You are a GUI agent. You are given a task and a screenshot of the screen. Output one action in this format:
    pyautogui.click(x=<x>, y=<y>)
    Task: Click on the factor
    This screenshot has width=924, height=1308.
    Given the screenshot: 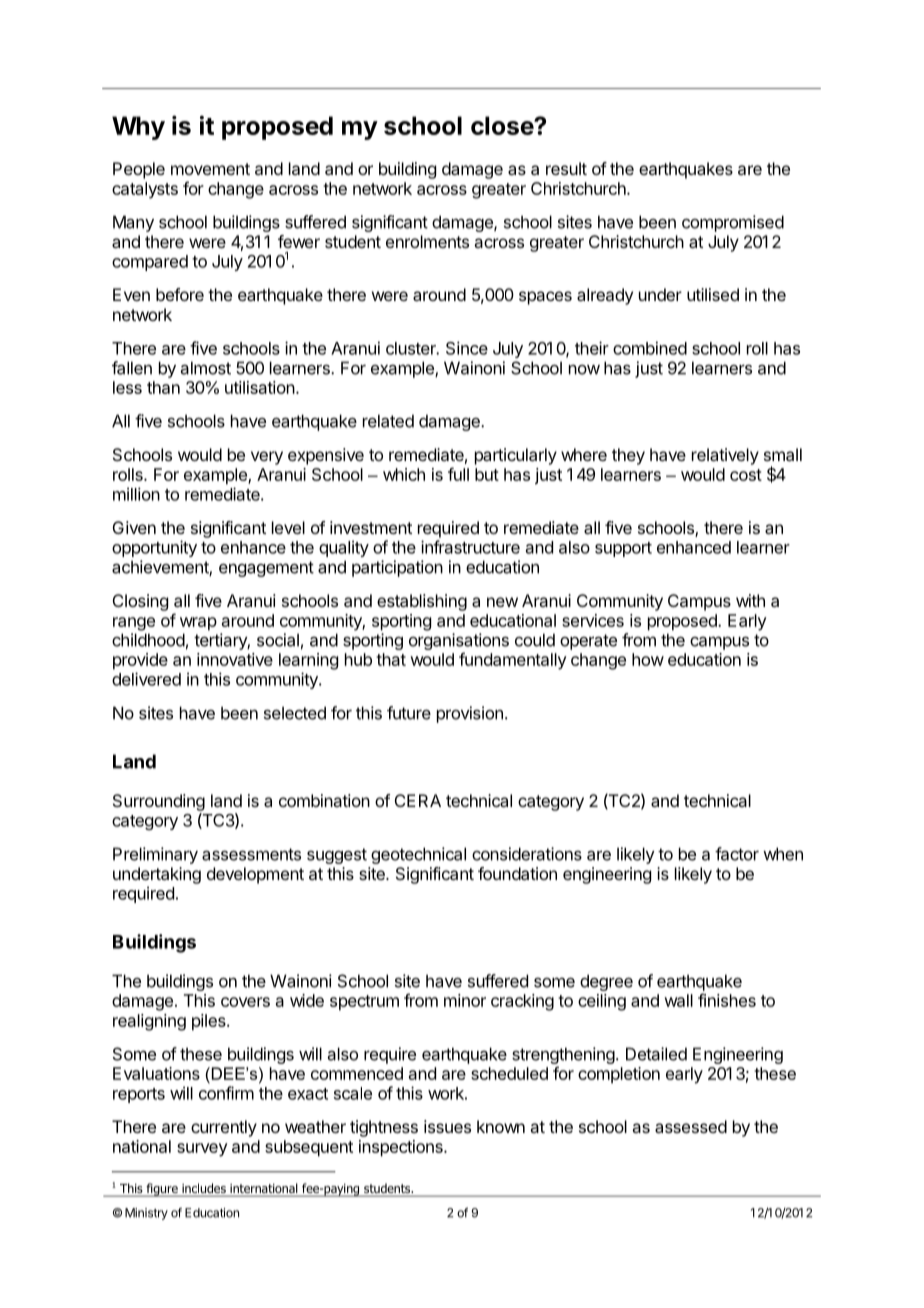 What is the action you would take?
    pyautogui.click(x=737, y=854)
